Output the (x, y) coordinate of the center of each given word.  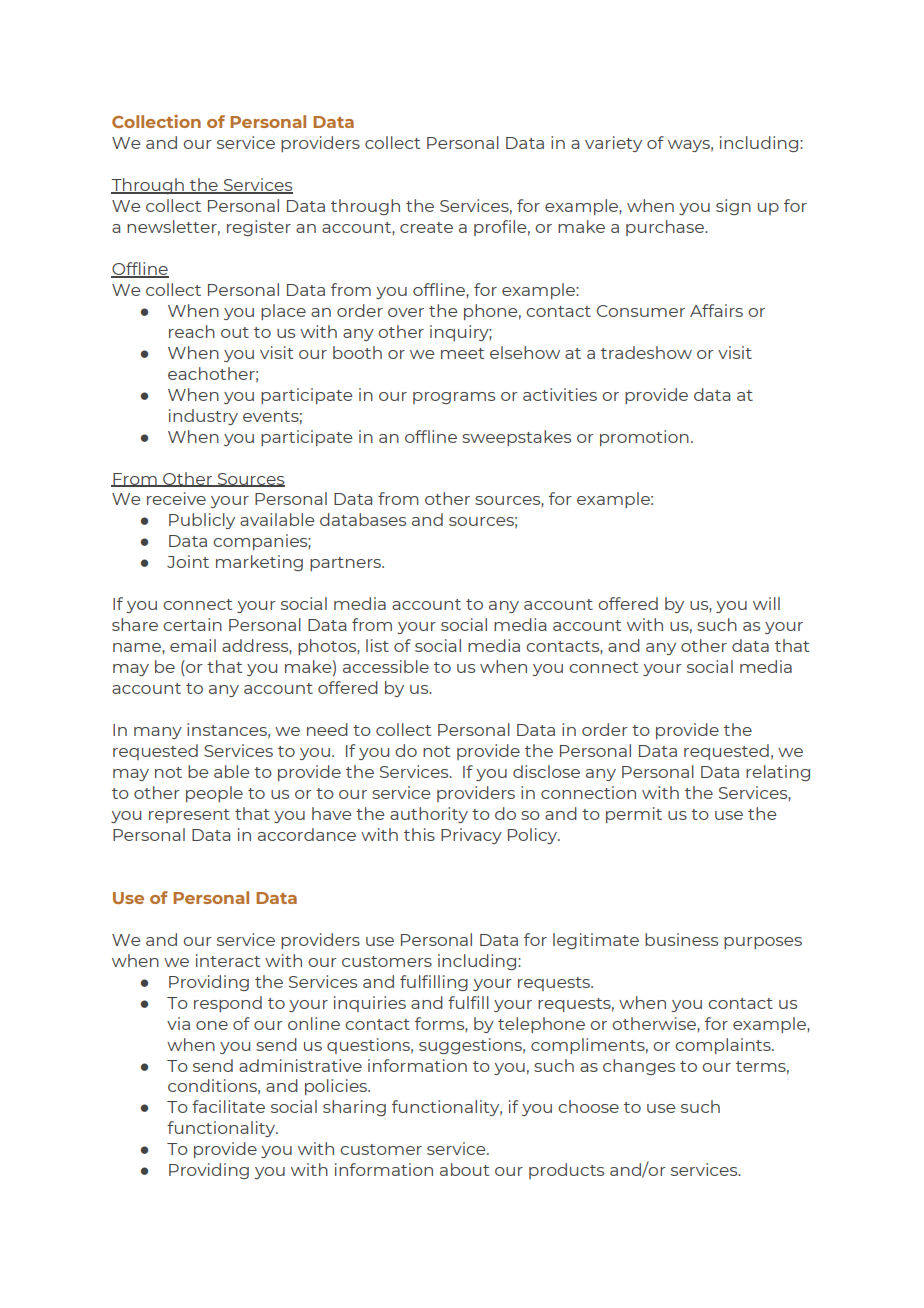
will (766, 603)
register (259, 228)
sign (733, 207)
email (193, 645)
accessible (386, 666)
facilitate (228, 1106)
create (426, 227)
